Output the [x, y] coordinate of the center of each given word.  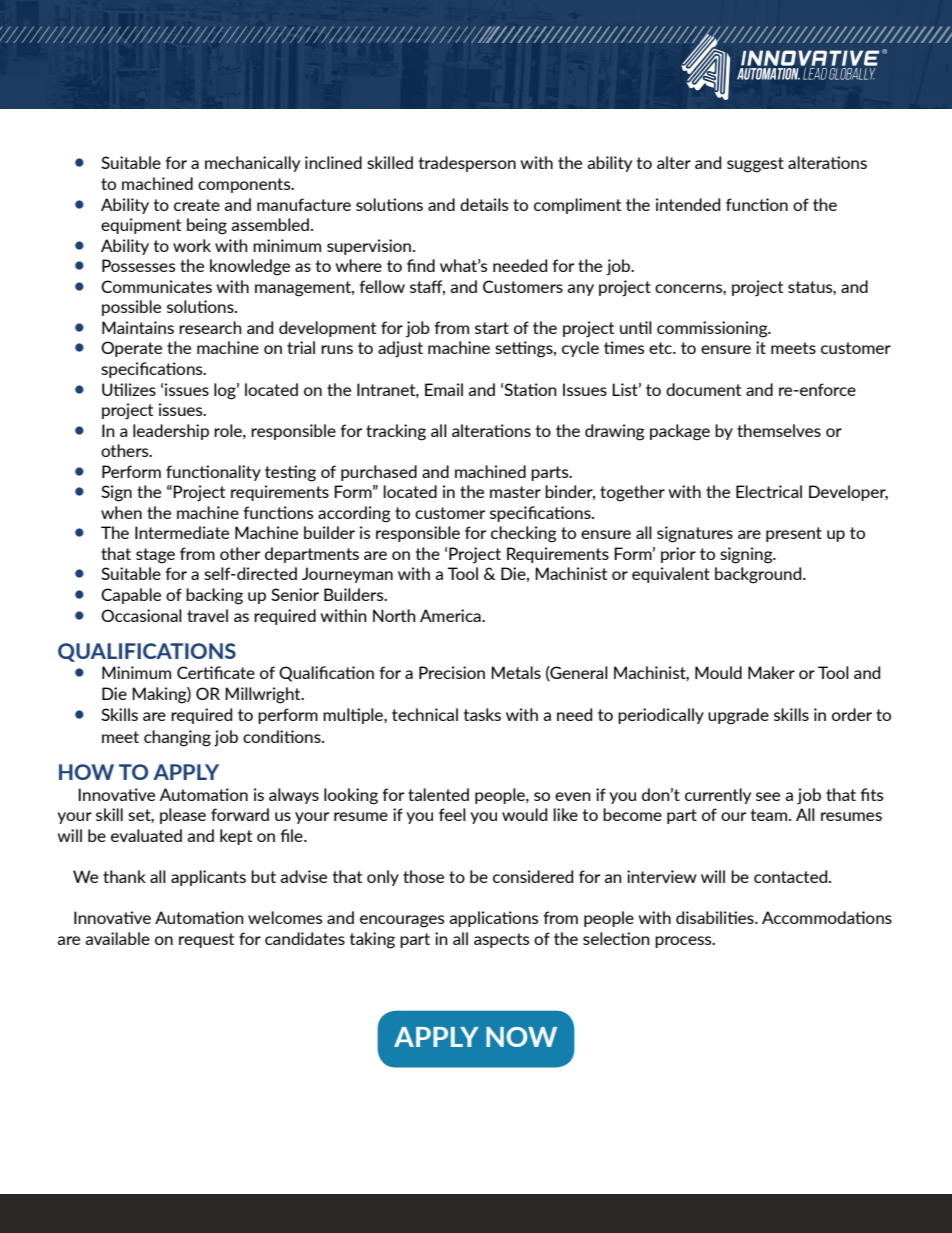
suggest [755, 165]
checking [524, 534]
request [206, 940]
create [197, 205]
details [484, 204]
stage [155, 556]
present [794, 534]
